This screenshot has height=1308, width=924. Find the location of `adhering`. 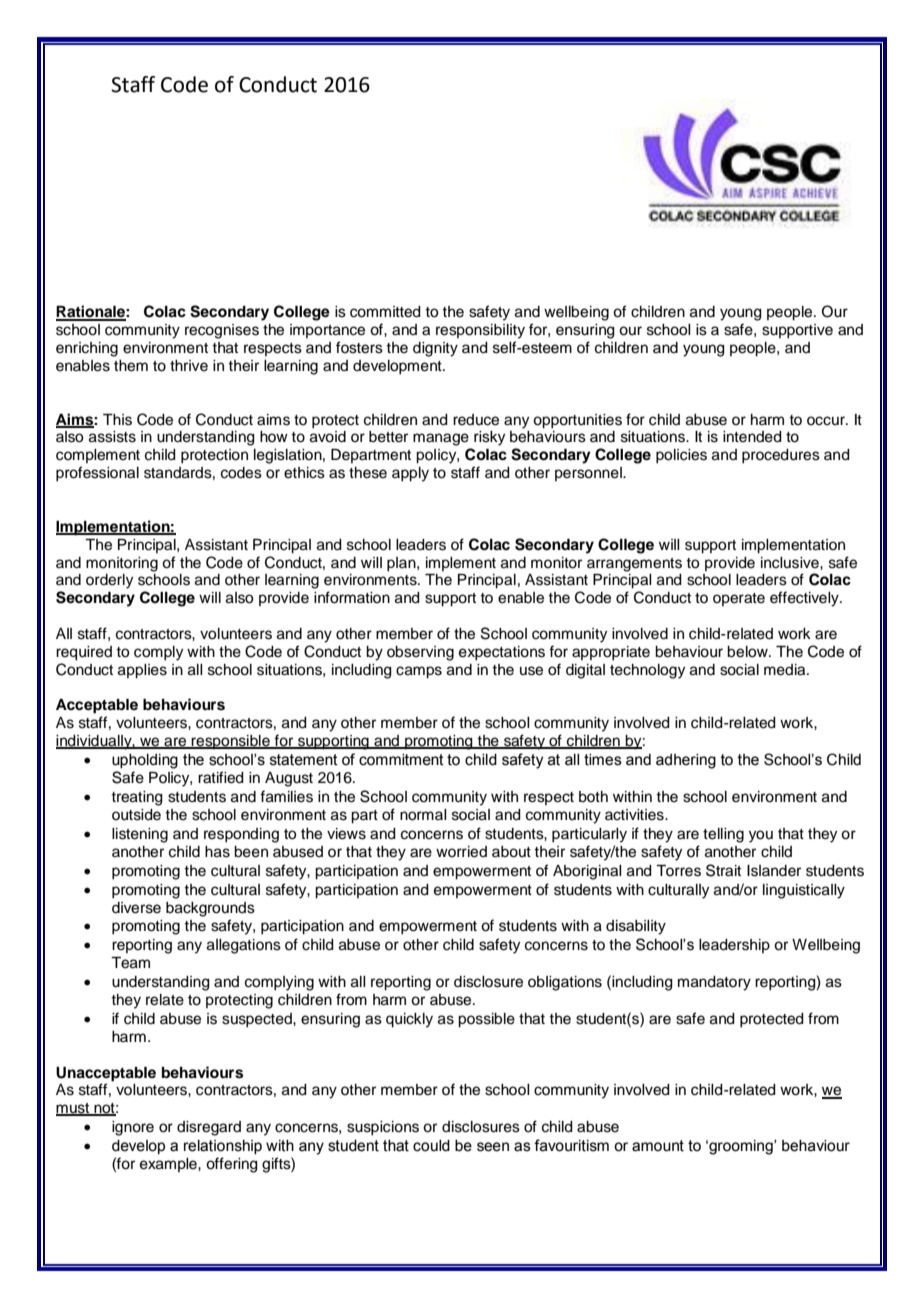

adhering is located at coordinates (686, 761).
